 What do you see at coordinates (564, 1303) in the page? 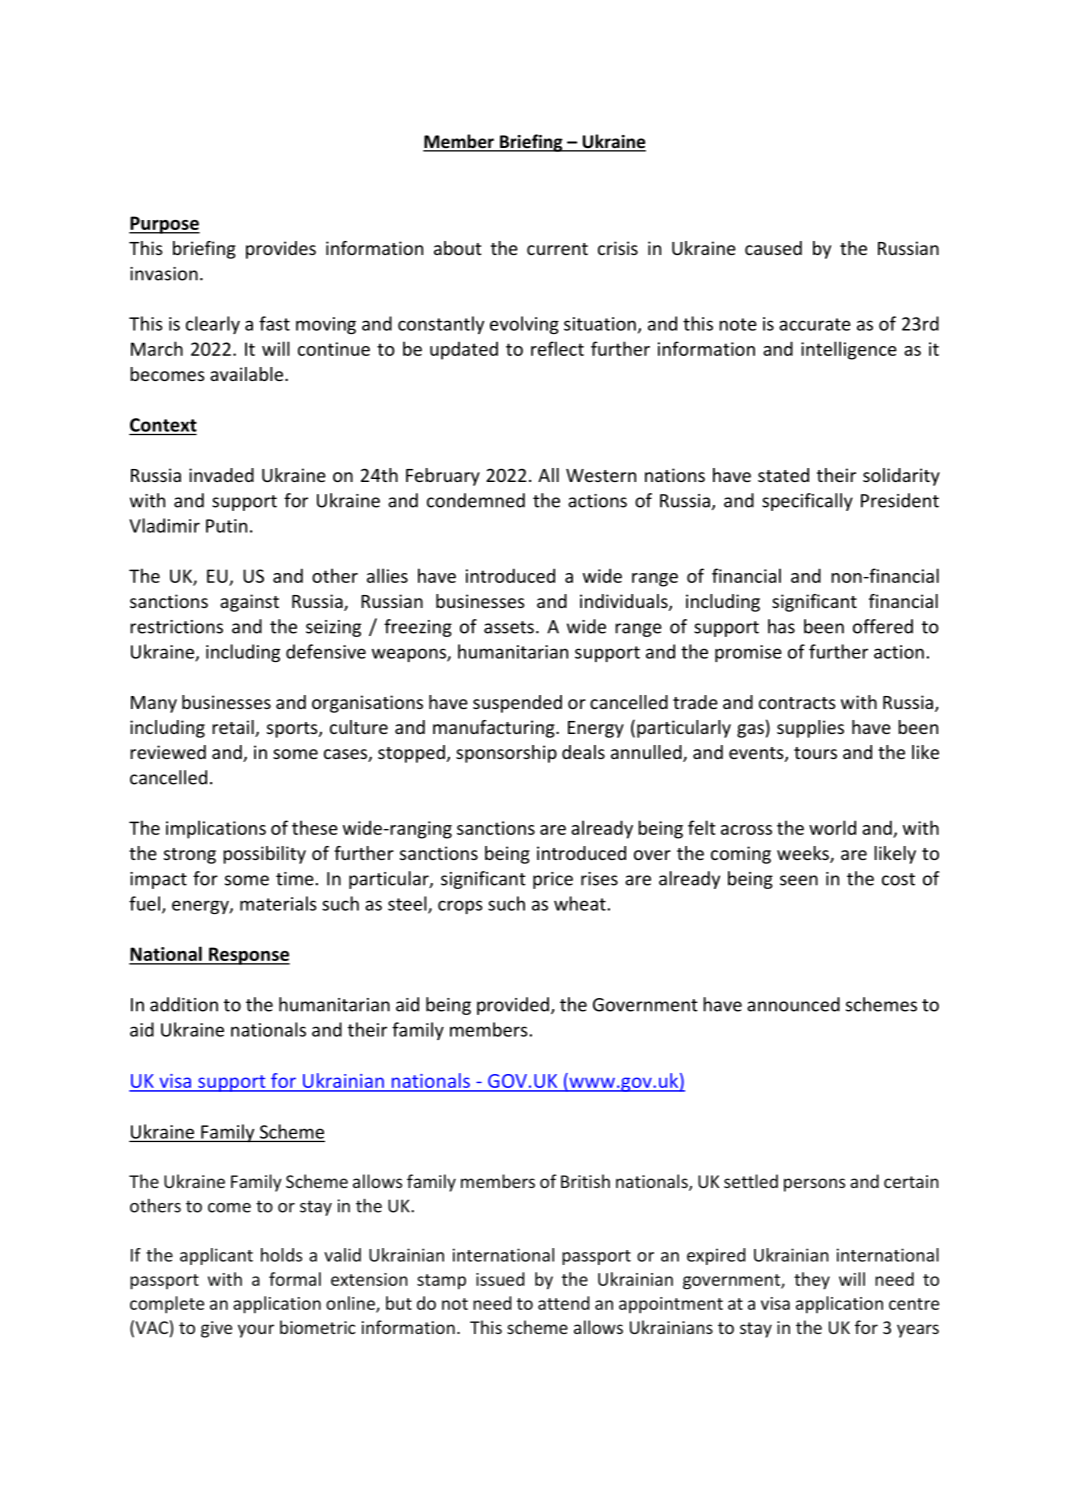
I see `attend` at bounding box center [564, 1303].
